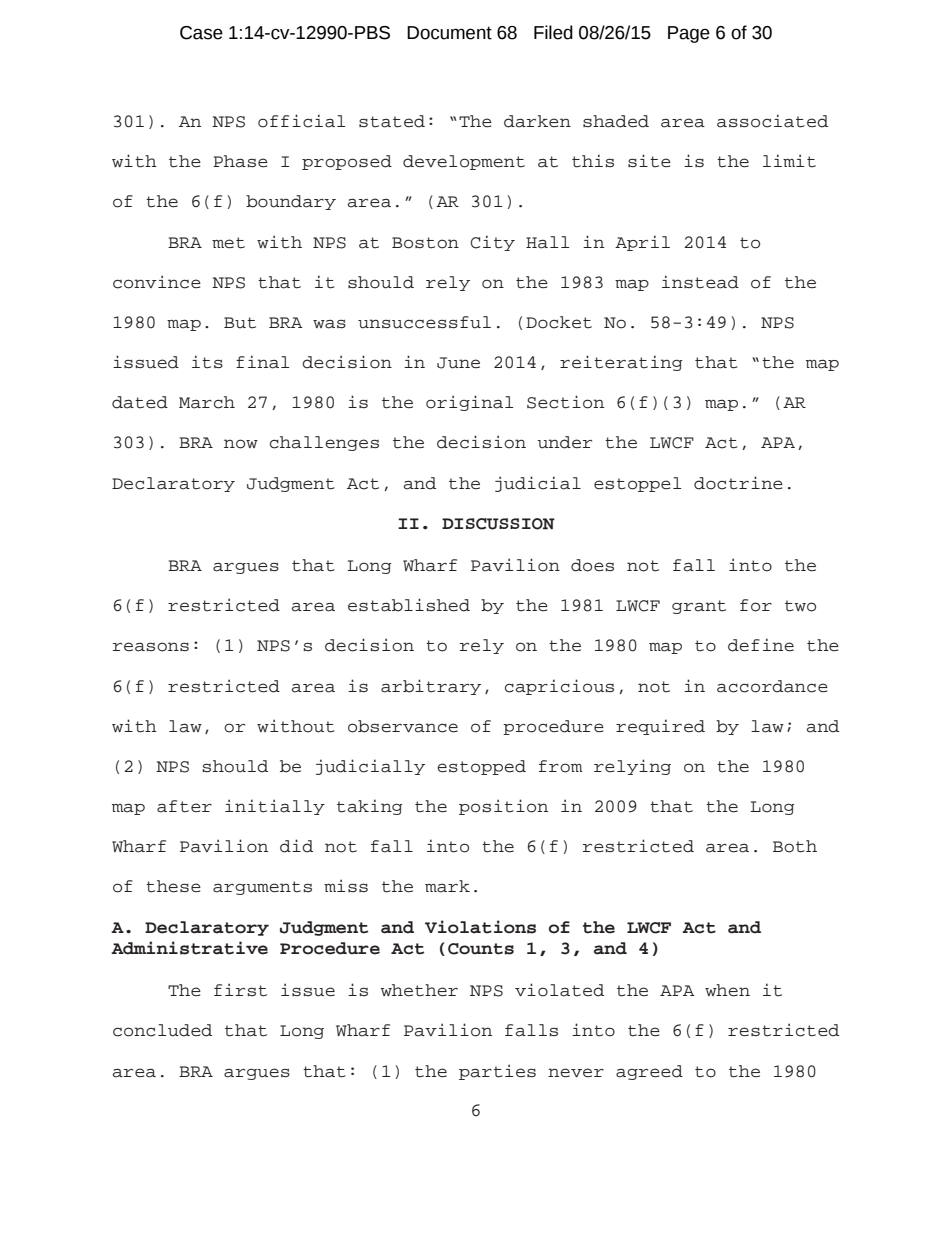 This screenshot has height=1233, width=952. What do you see at coordinates (795, 846) in the screenshot?
I see `Both` at bounding box center [795, 846].
